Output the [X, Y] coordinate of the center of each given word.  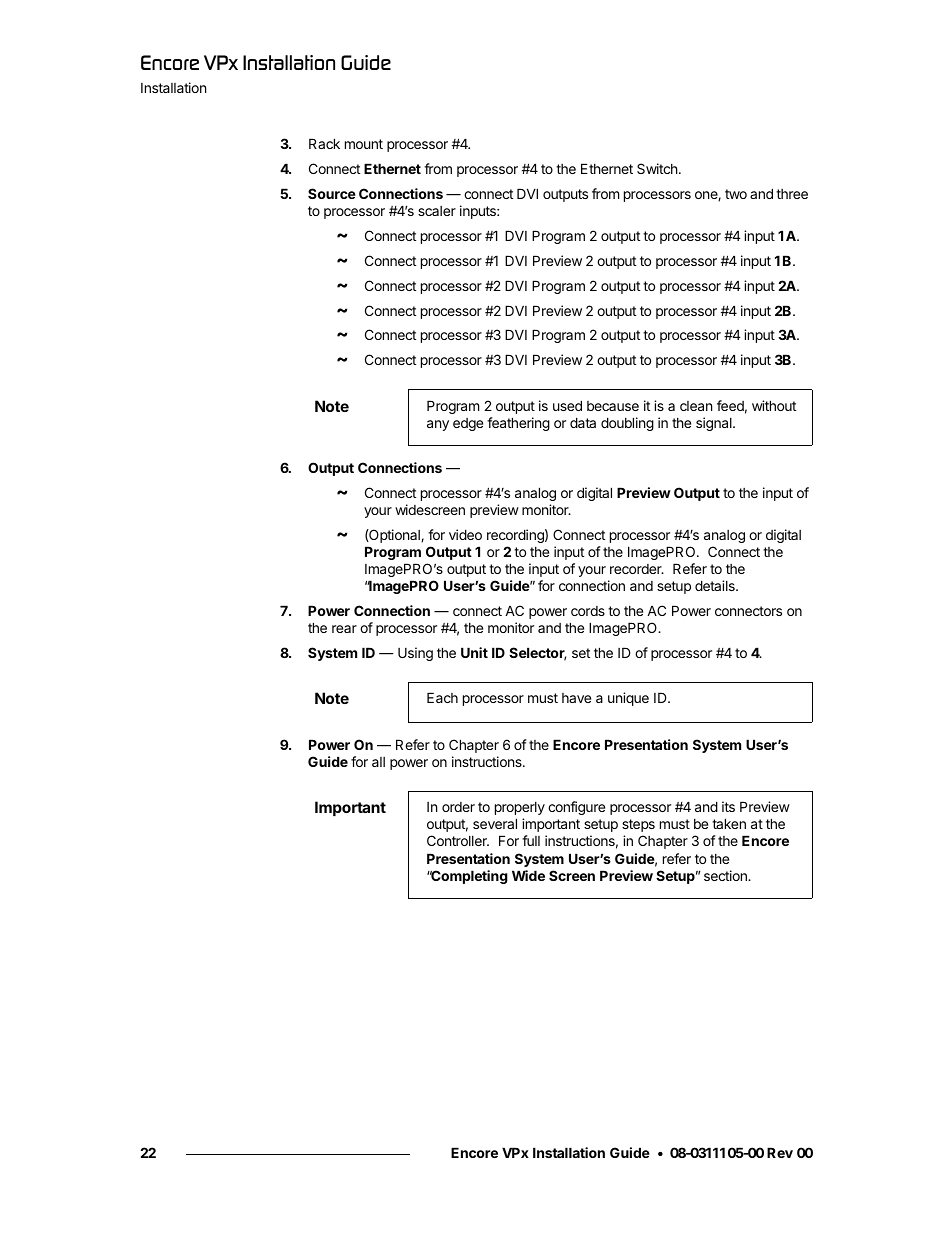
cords [588, 611]
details [716, 585]
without [774, 405]
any [438, 425]
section [726, 875]
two [736, 194]
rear [344, 629]
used [567, 405]
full [531, 840]
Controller [458, 840]
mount [364, 144]
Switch [657, 168]
